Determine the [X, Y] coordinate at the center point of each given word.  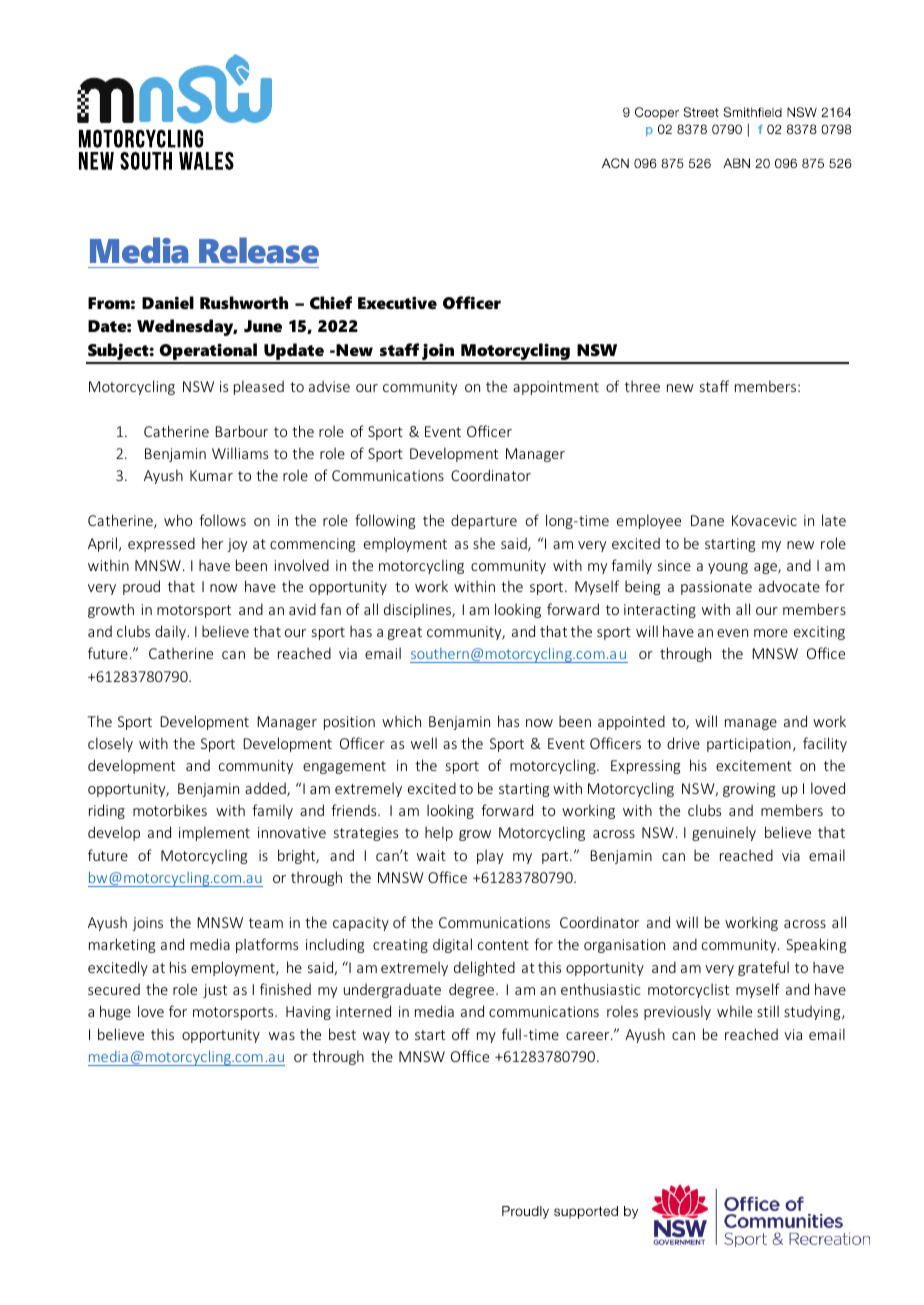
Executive [397, 302]
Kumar [211, 475]
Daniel [168, 302]
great [405, 633]
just [215, 991]
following [385, 521]
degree [473, 990]
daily [171, 632]
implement [214, 833]
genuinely [724, 833]
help [439, 833]
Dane [707, 520]
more [771, 633]
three [642, 386]
